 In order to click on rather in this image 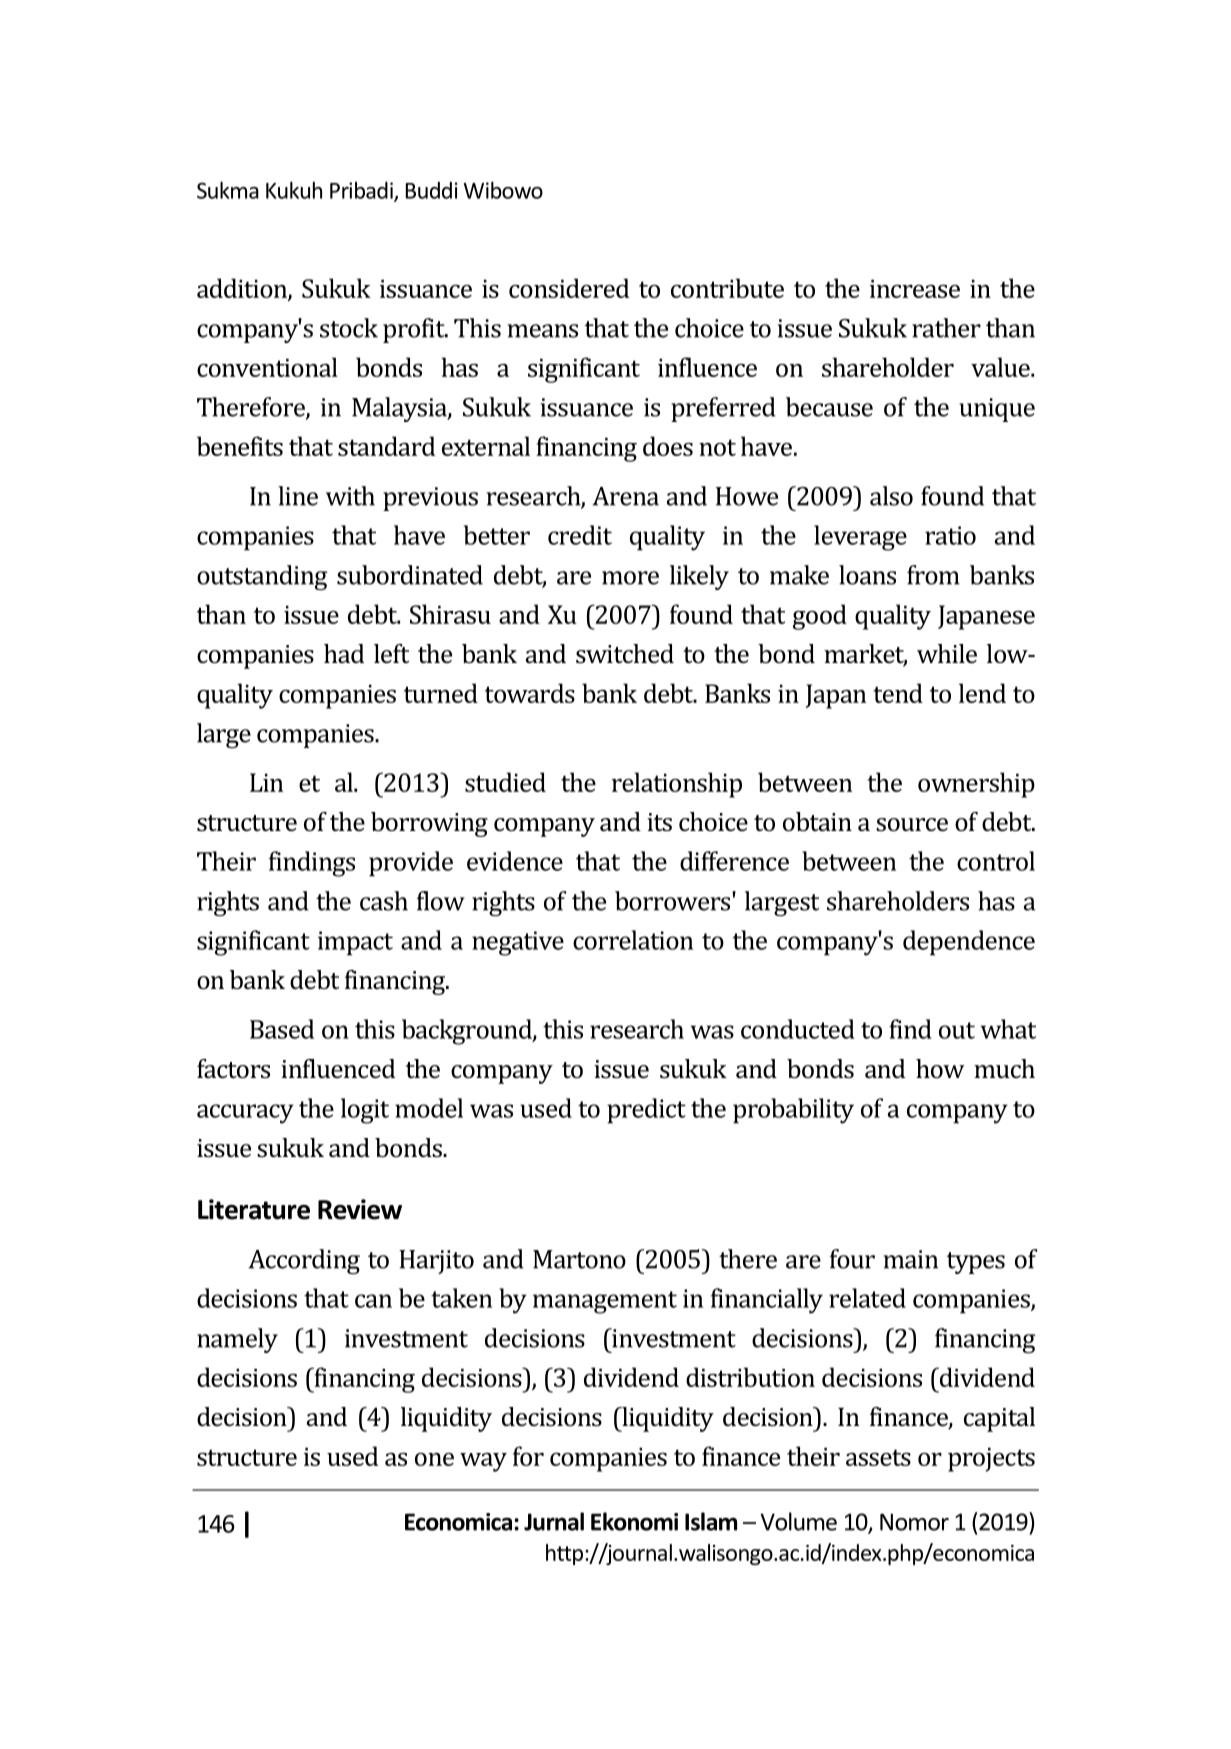, I will do `click(946, 328)`.
